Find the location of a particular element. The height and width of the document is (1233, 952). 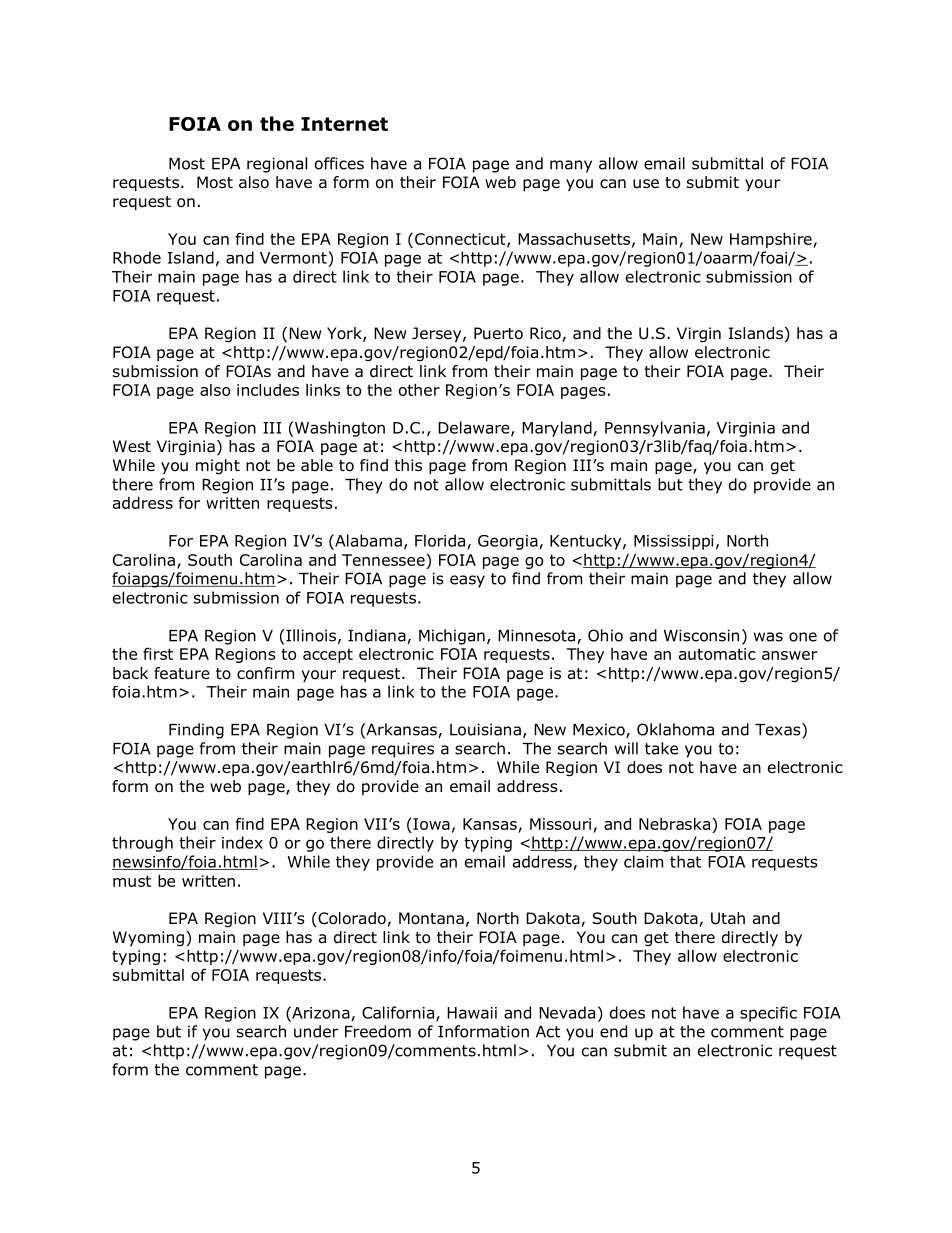

Hawaii is located at coordinates (472, 1013).
